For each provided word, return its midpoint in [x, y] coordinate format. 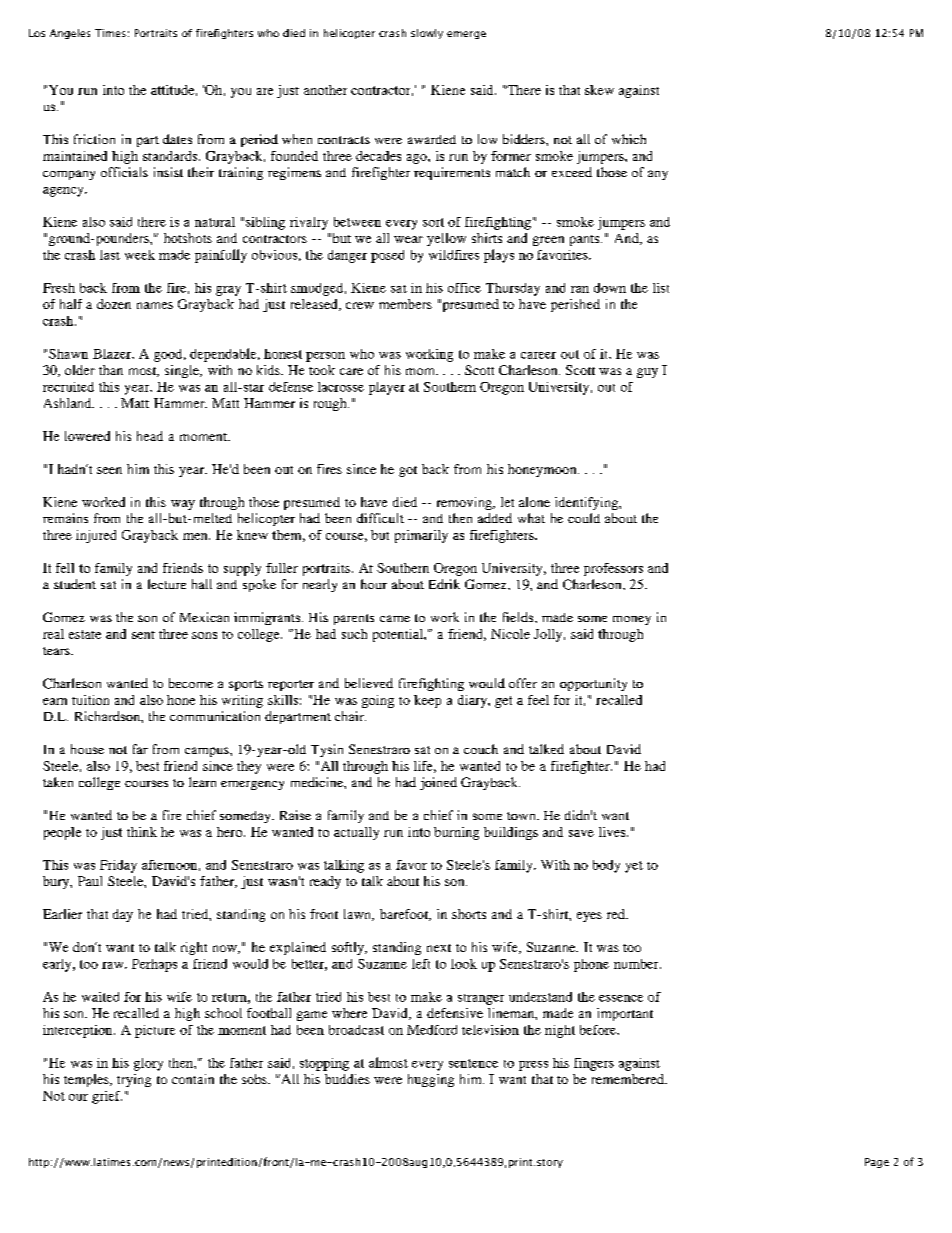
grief [107, 1097]
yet [634, 867]
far [140, 749]
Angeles [70, 34]
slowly [427, 34]
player [387, 388]
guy [647, 373]
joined [438, 783]
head [150, 436]
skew [599, 90]
